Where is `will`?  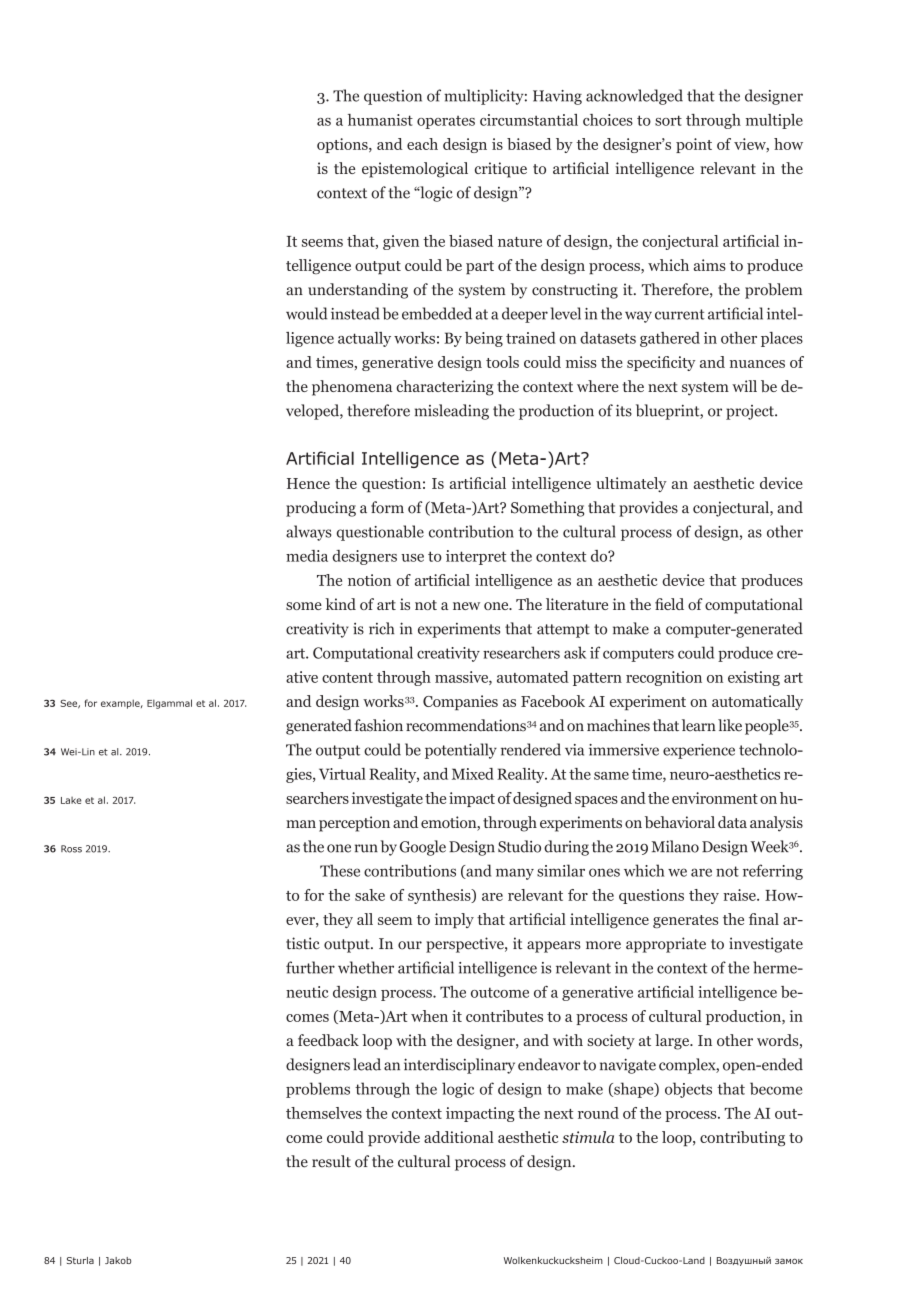
will is located at coordinates (744, 386).
